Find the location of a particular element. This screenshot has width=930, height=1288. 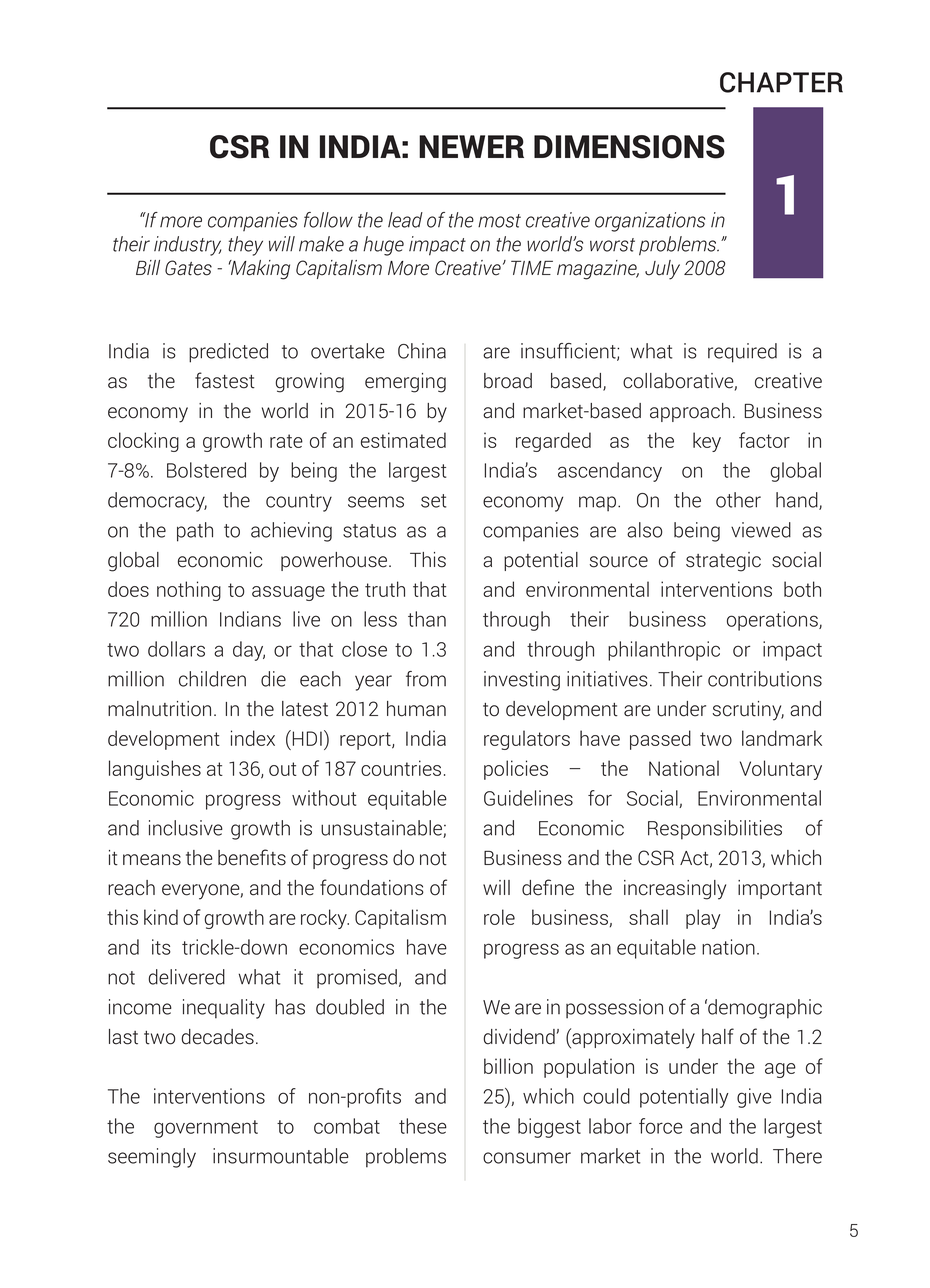

NEWER is located at coordinates (471, 146).
